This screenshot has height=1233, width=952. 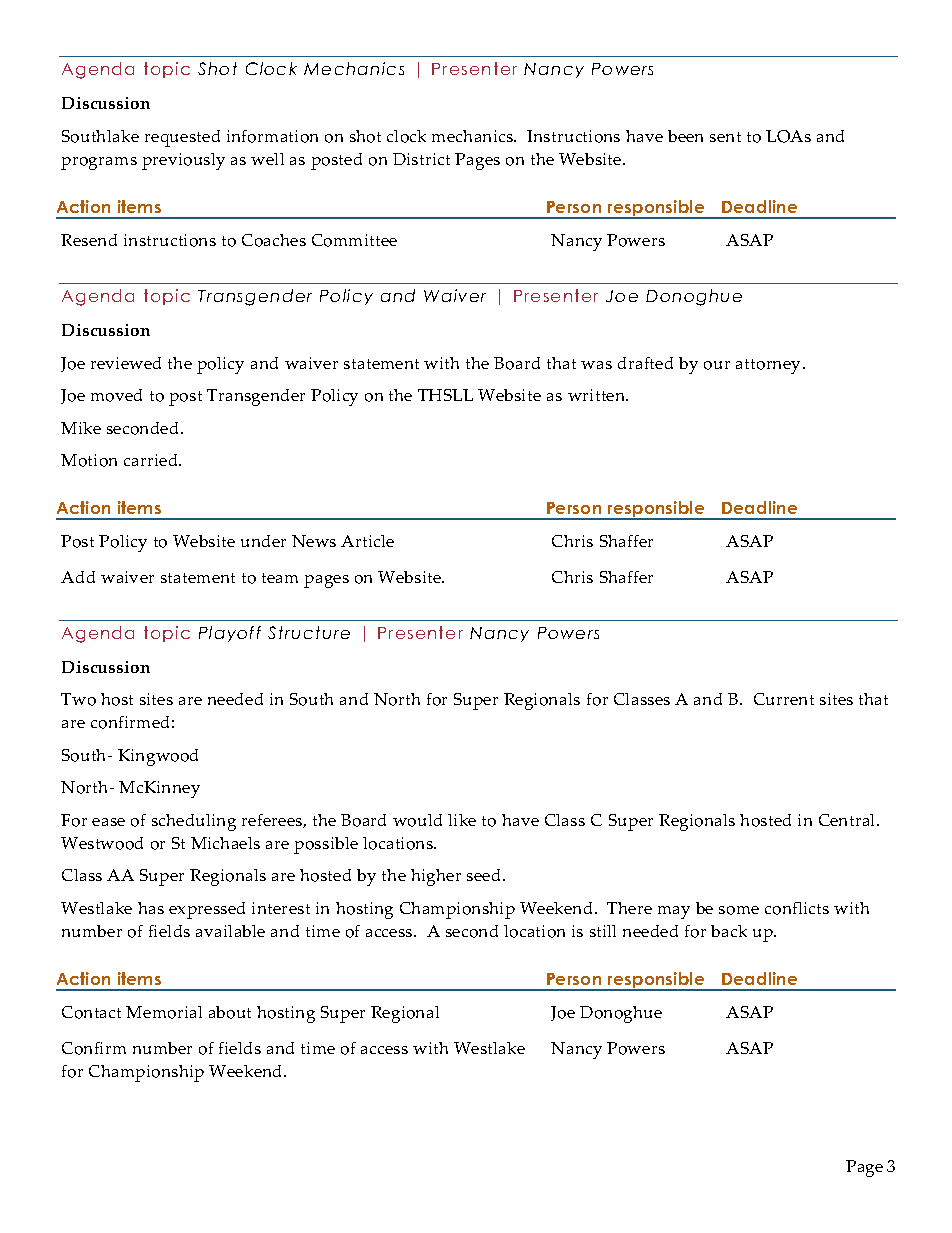 I want to click on still, so click(x=603, y=931).
